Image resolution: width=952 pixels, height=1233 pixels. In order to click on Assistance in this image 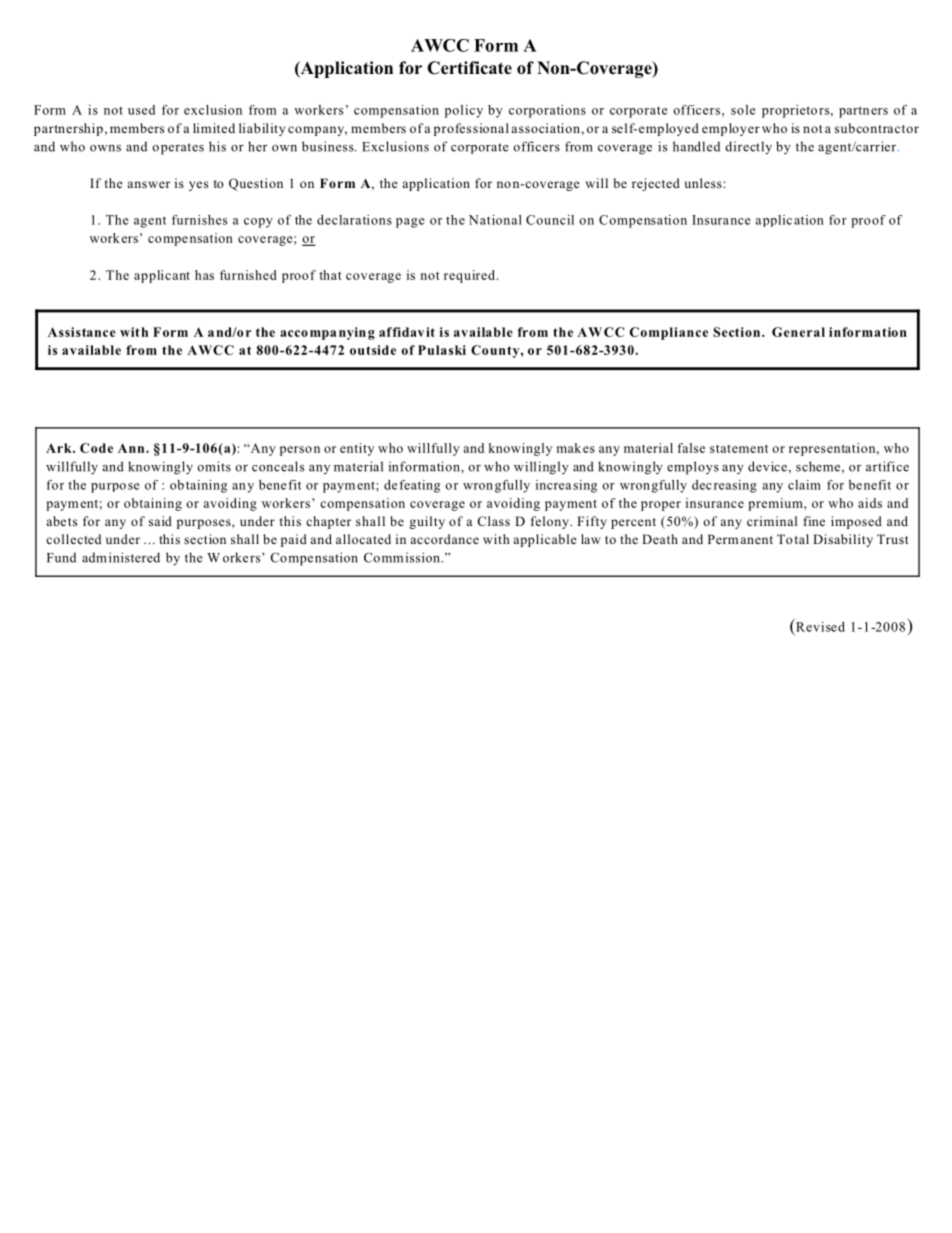, I will do `click(82, 332)`.
